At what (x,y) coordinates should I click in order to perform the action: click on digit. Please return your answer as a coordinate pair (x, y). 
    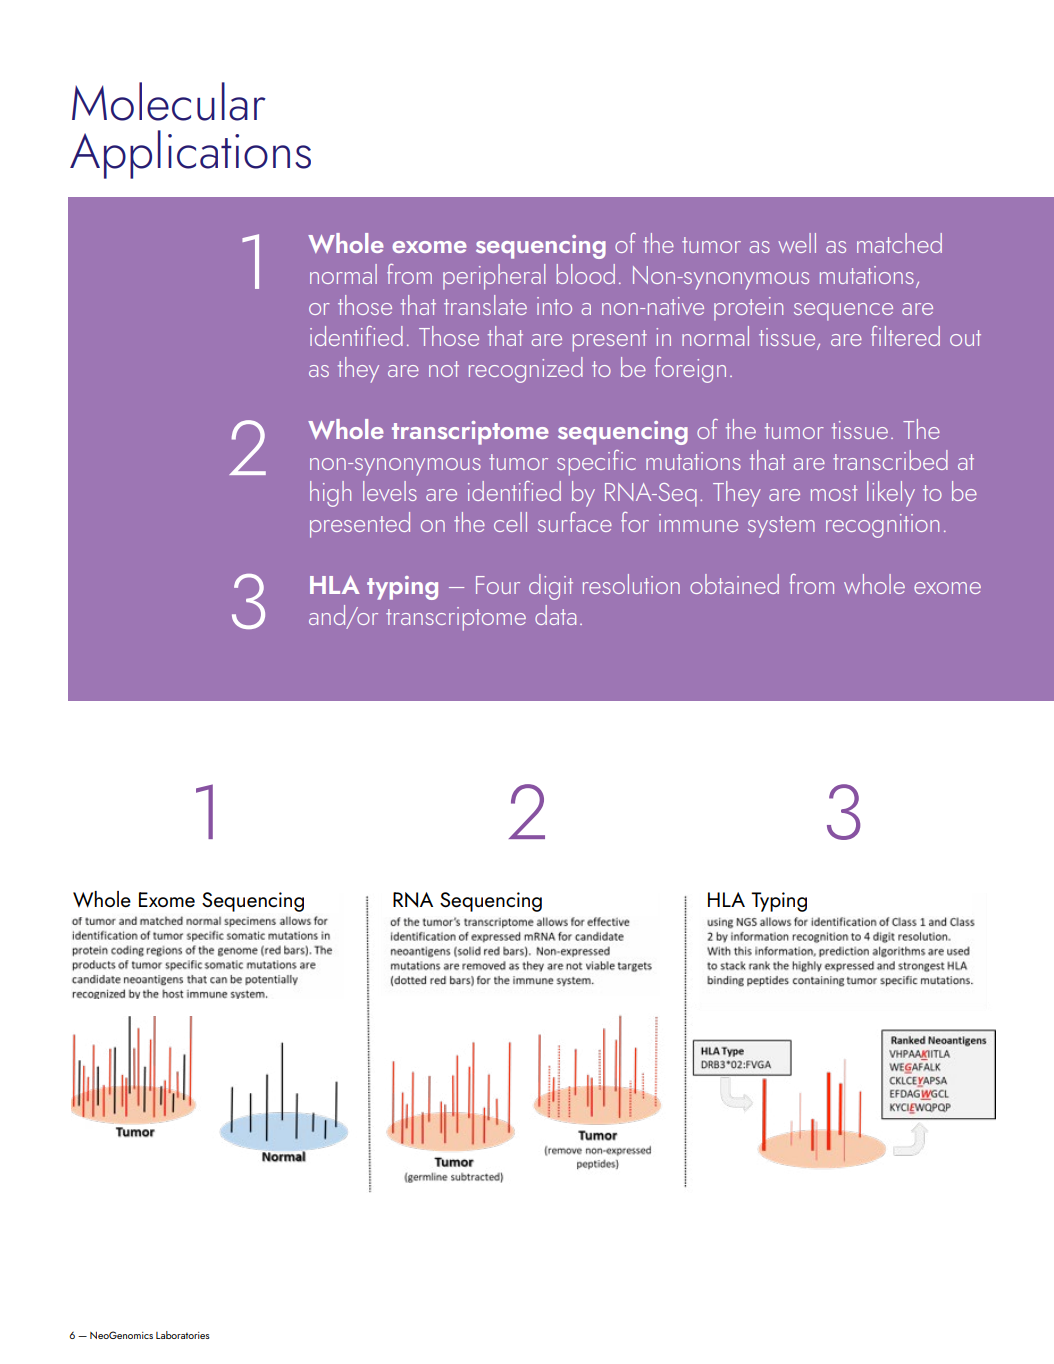
    Looking at the image, I should click on (551, 587).
